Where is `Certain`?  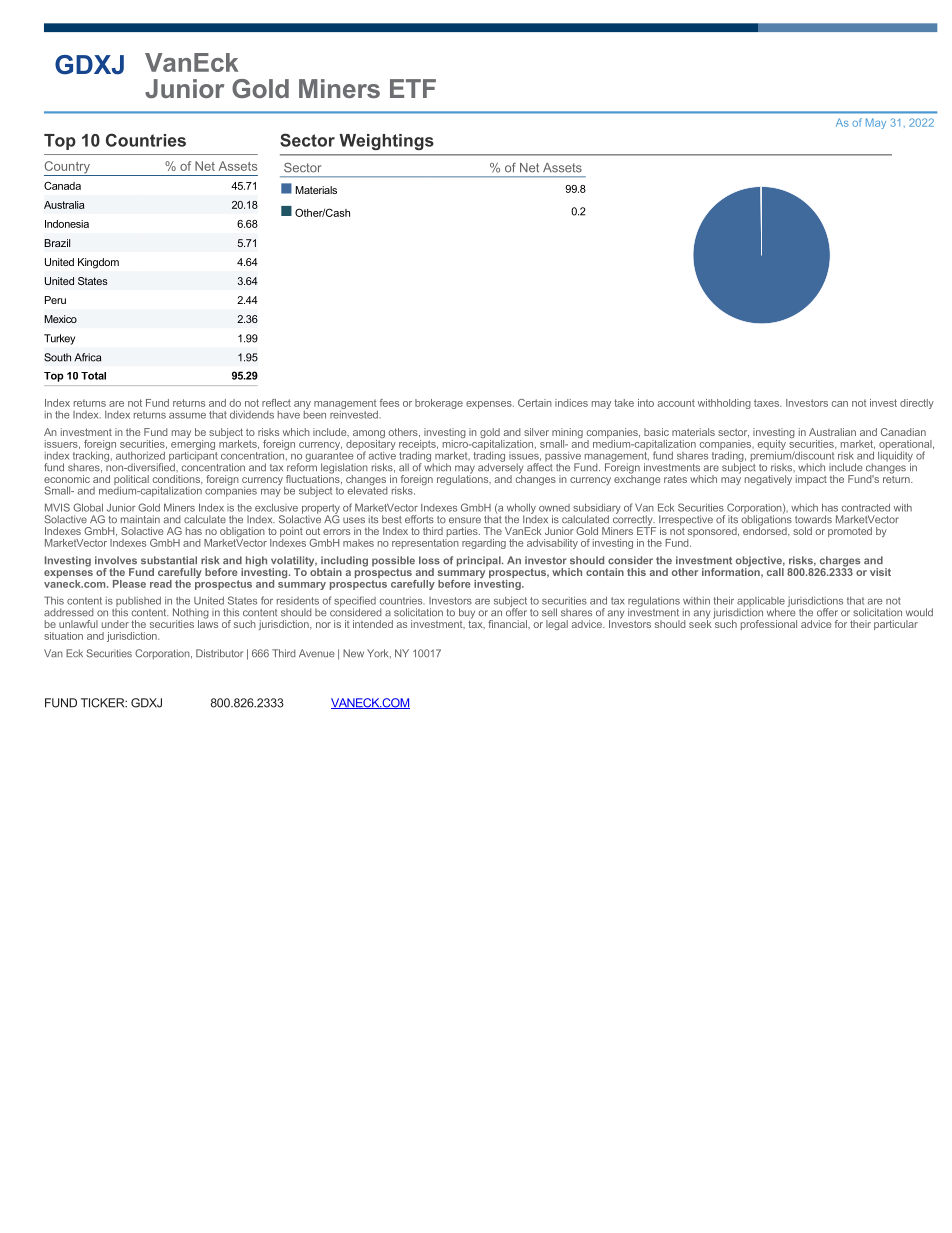
Certain is located at coordinates (535, 403).
